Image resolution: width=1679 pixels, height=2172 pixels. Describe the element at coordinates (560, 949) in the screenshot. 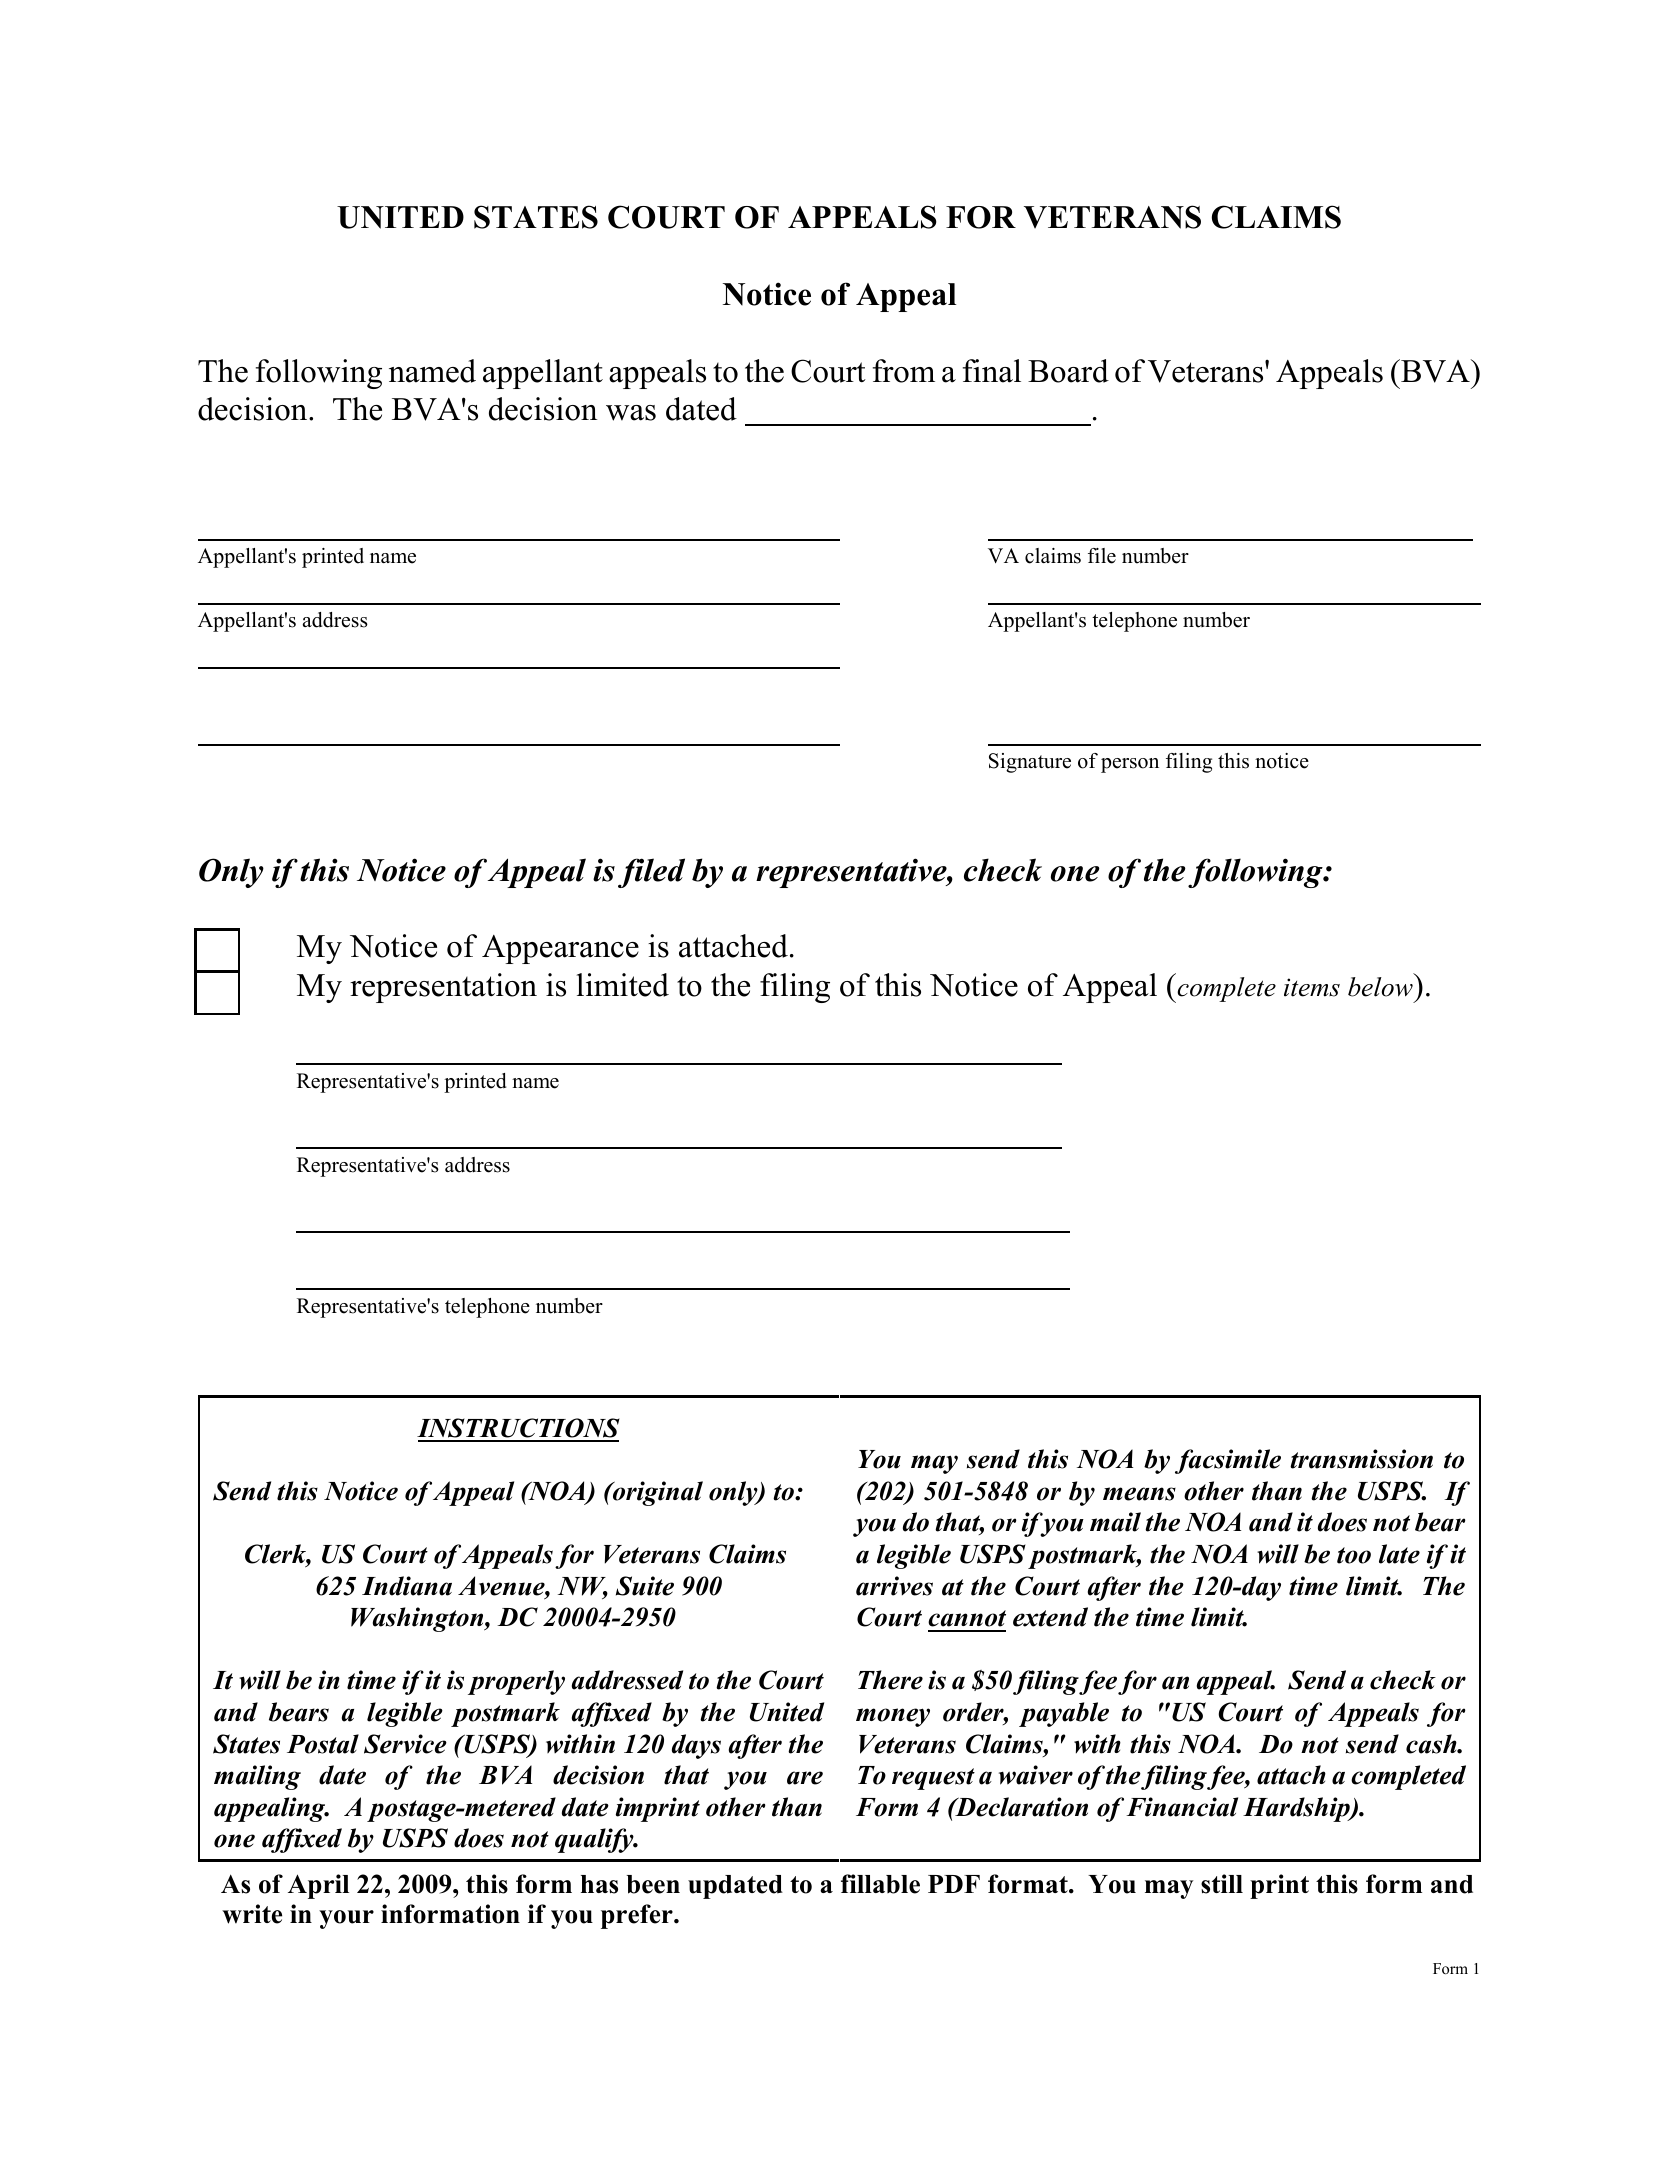

I see `Appearance` at that location.
